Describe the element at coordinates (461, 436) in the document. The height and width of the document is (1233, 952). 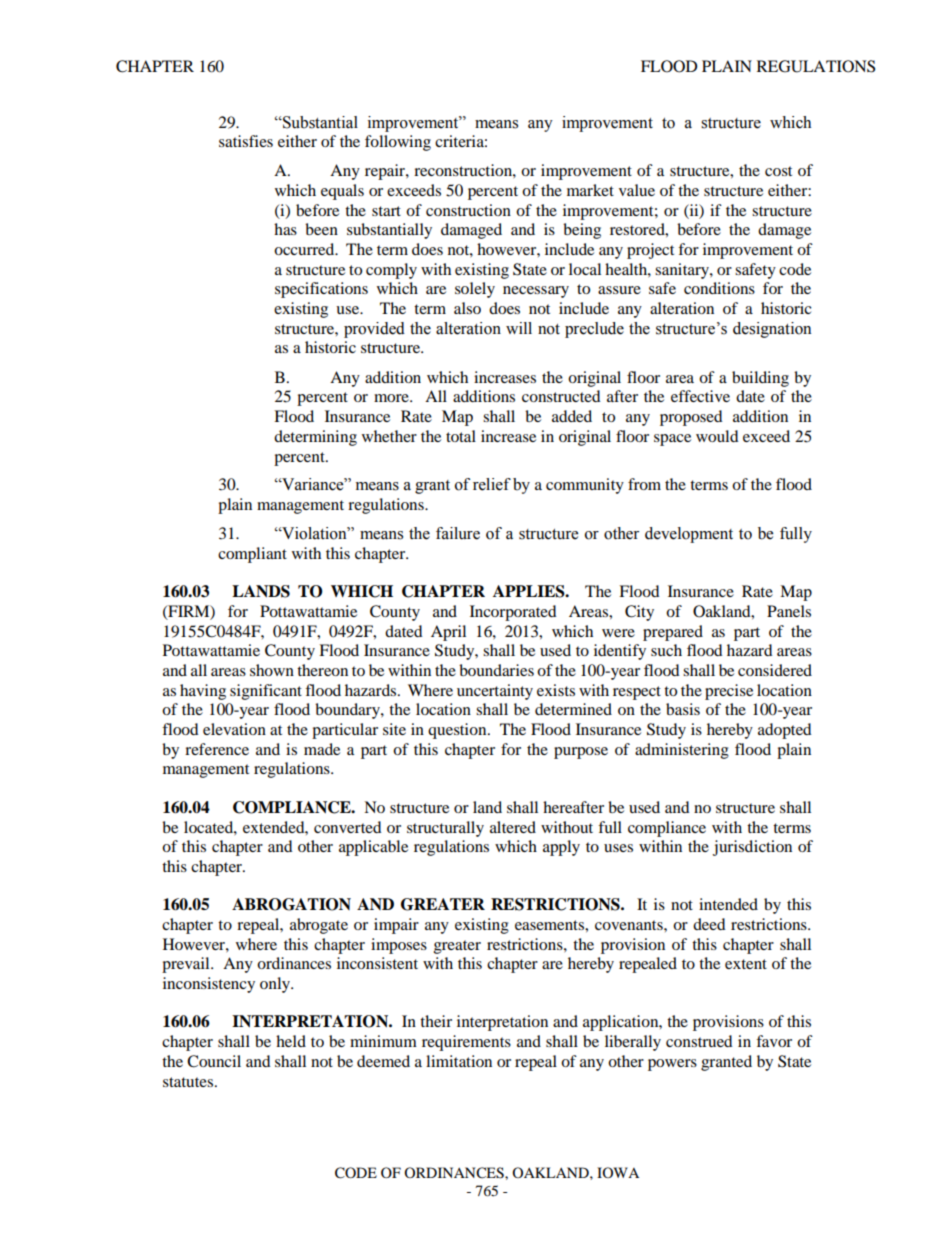
I see `total` at that location.
